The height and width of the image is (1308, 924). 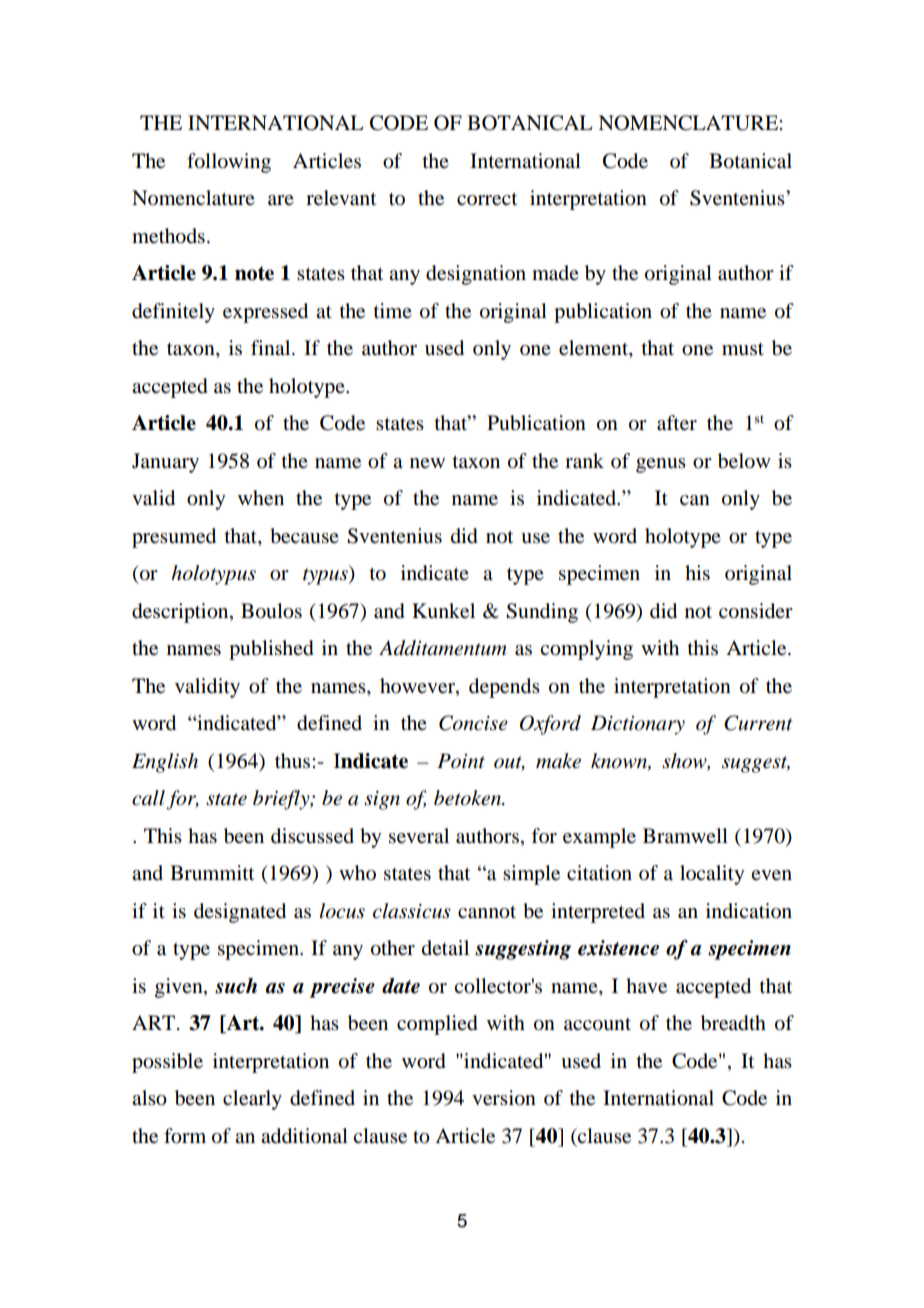 What do you see at coordinates (756, 611) in the image?
I see `consider` at bounding box center [756, 611].
